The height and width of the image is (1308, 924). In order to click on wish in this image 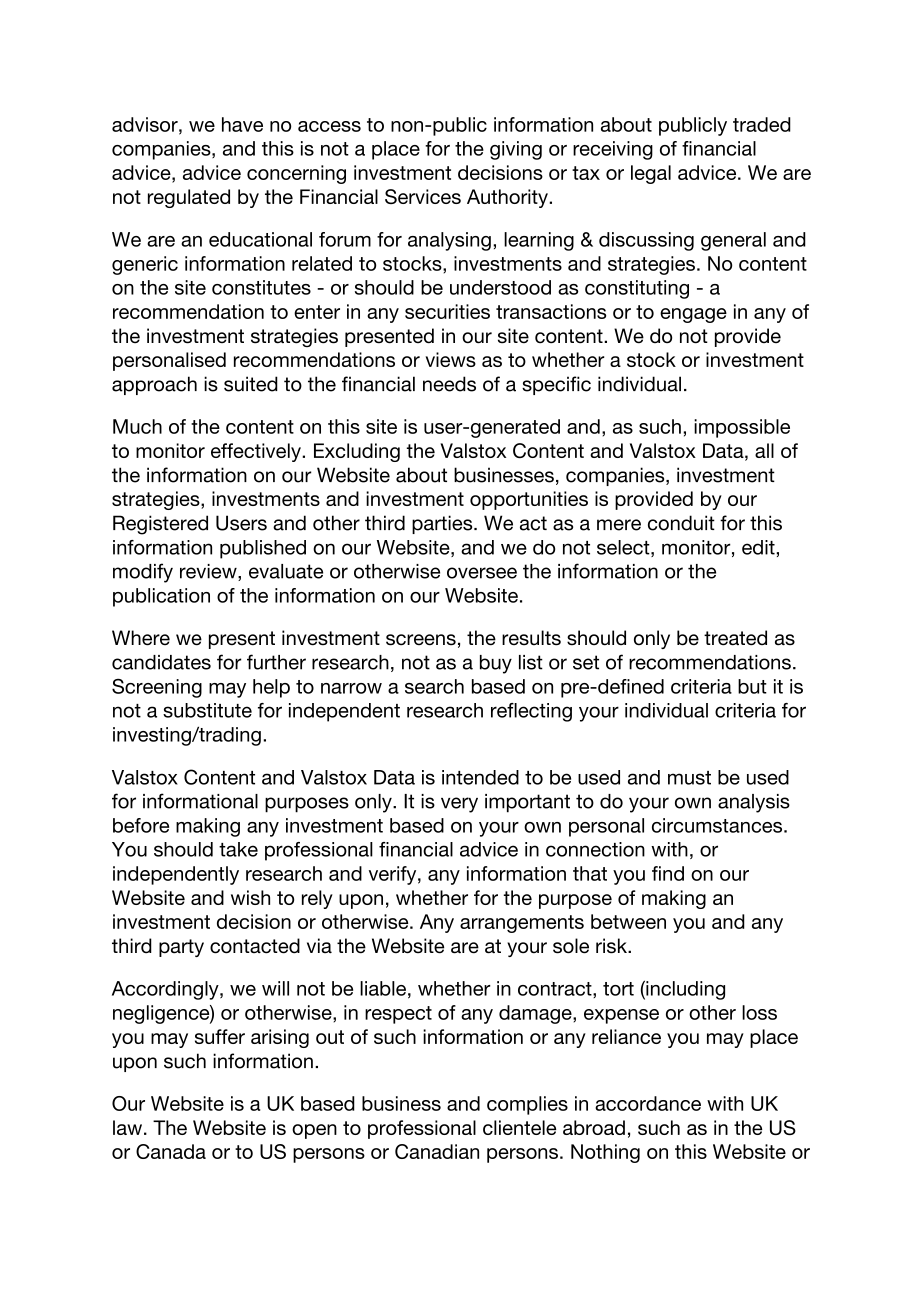, I will do `click(250, 897)`.
